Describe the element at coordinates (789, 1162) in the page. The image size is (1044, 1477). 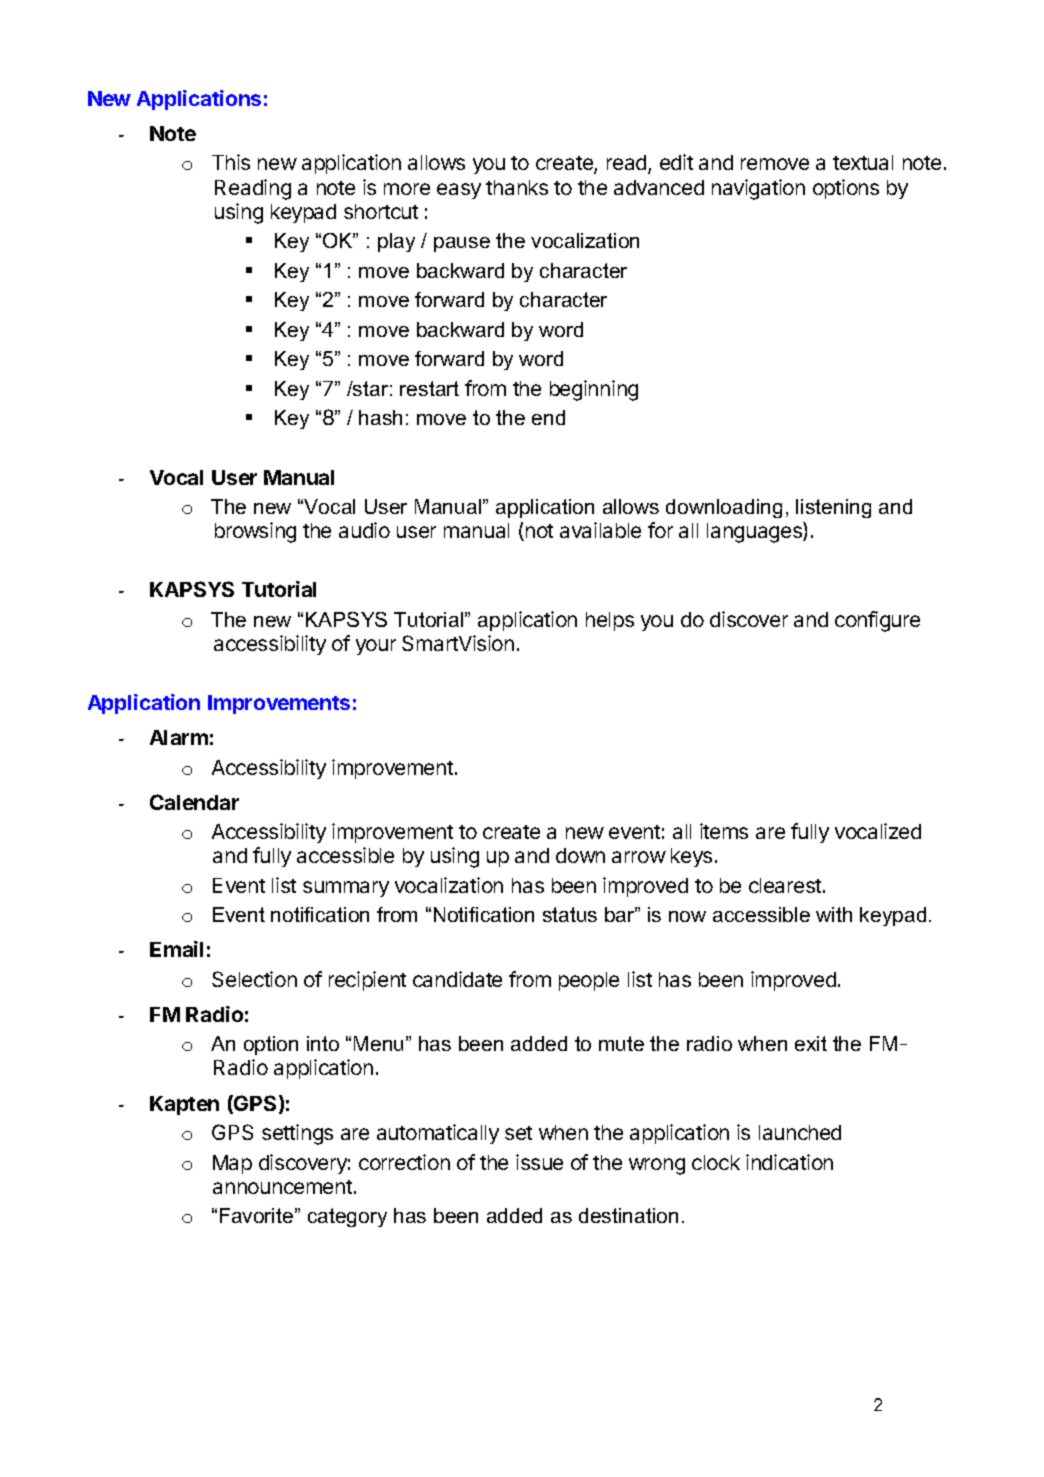
I see `indication` at that location.
